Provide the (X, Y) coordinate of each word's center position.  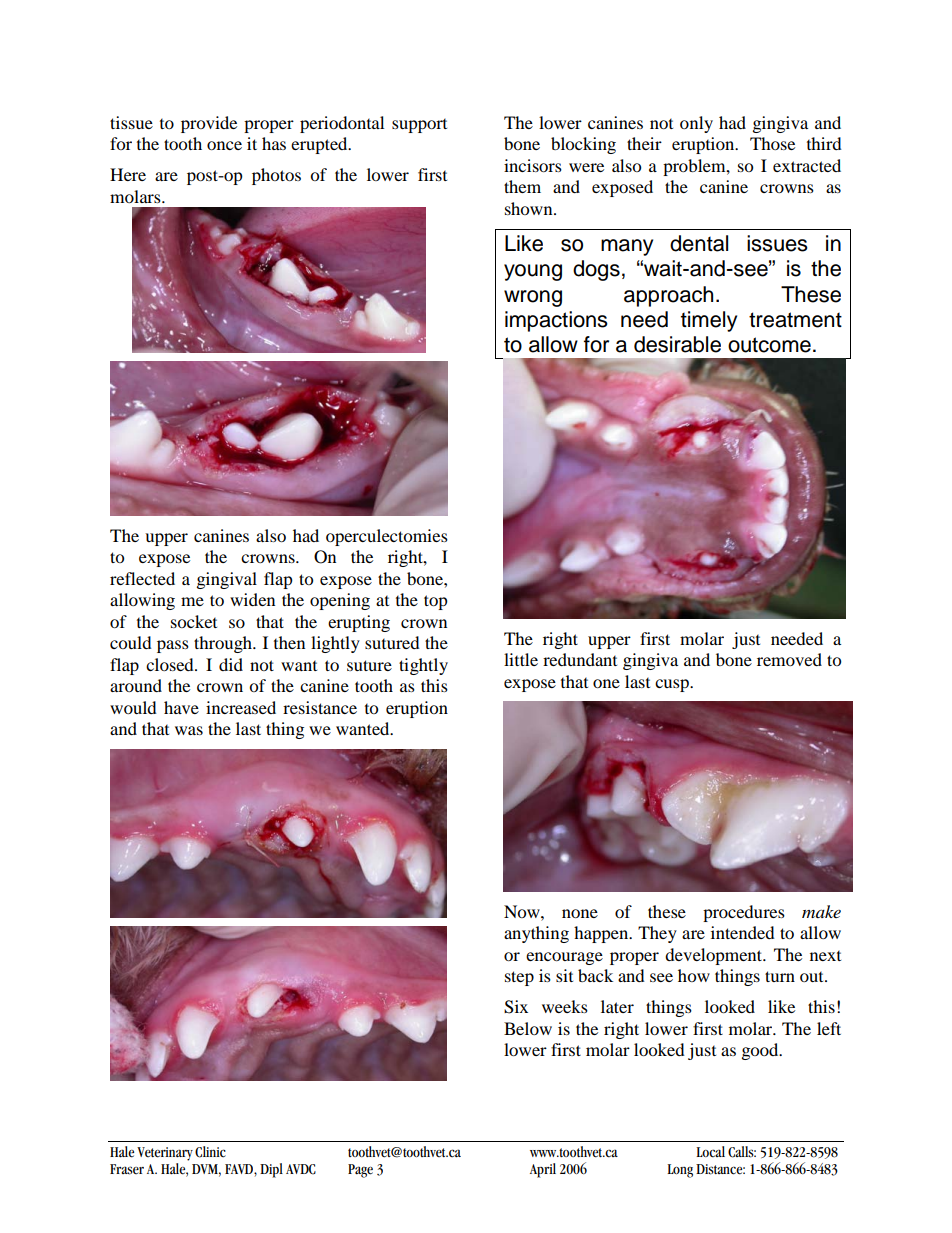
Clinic (210, 1152)
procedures (744, 913)
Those (772, 143)
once (224, 145)
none (580, 913)
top (436, 602)
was (189, 730)
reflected (142, 578)
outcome (769, 345)
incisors (533, 165)
